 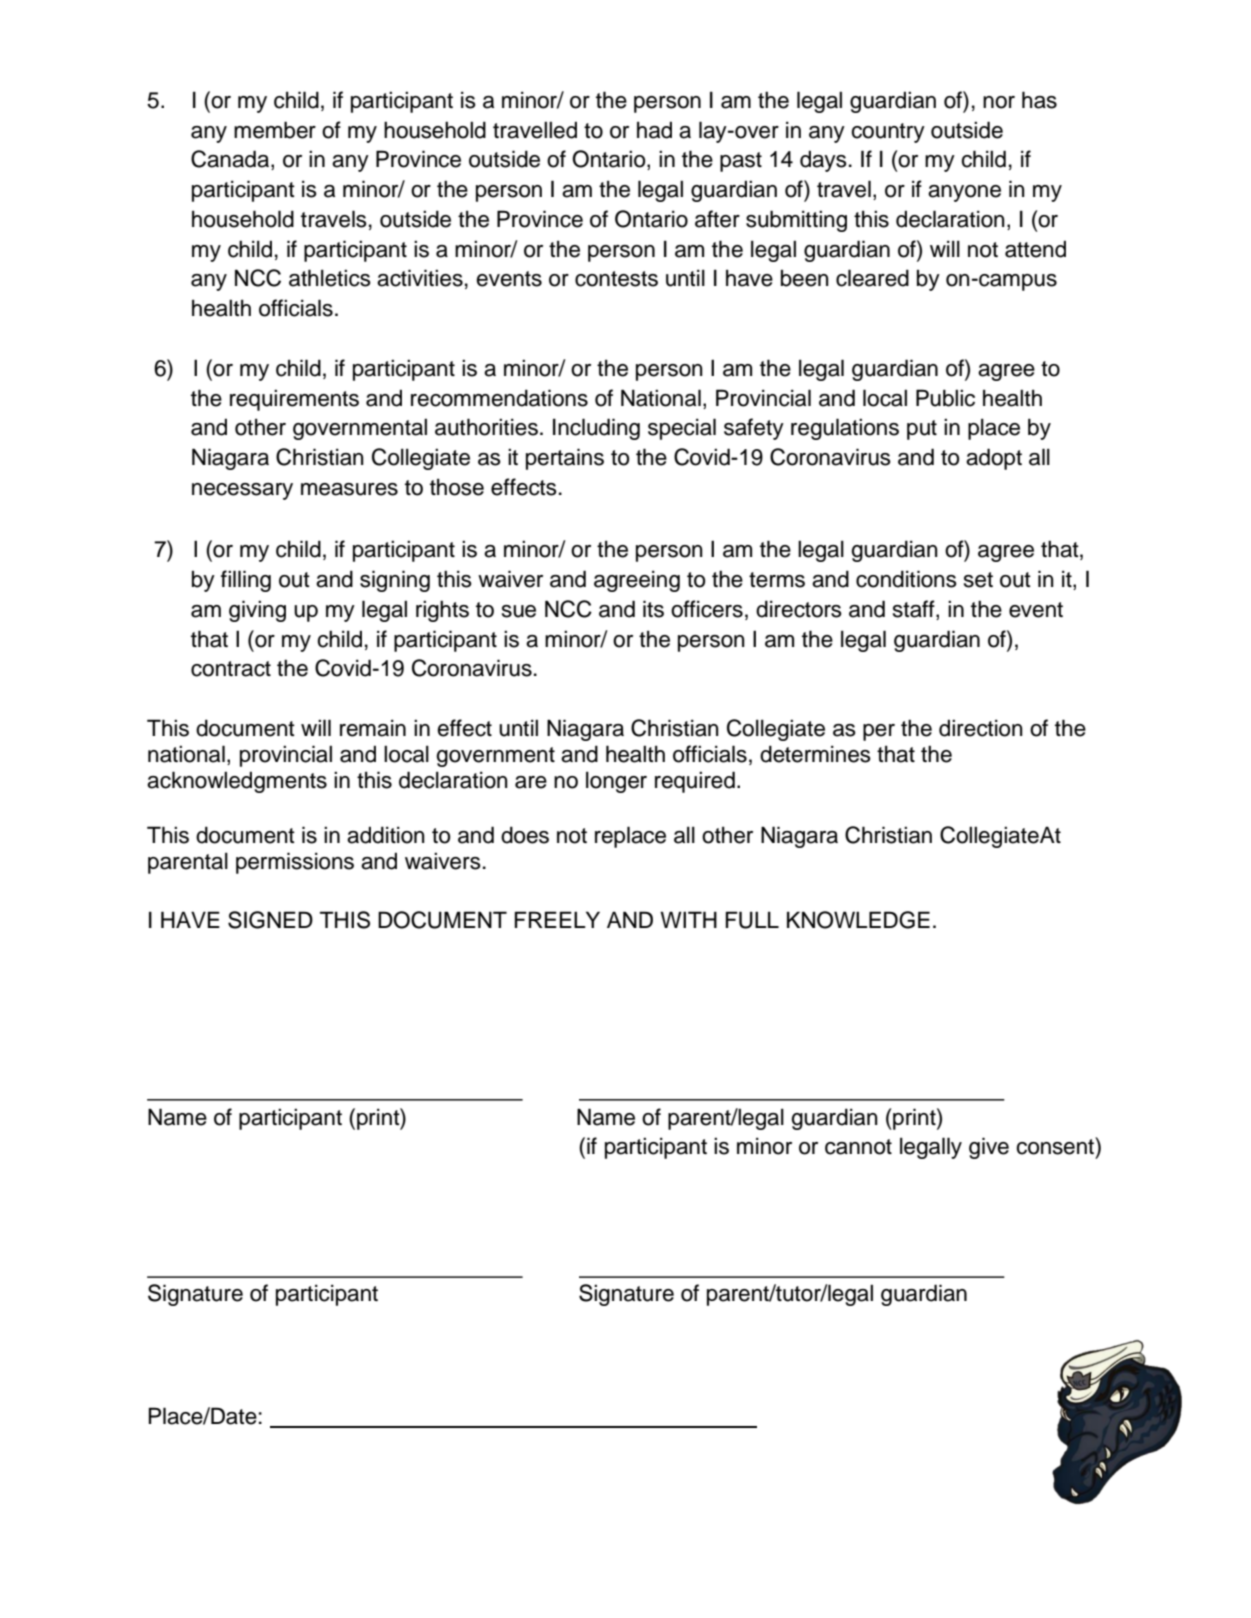 I want to click on country, so click(x=888, y=133).
